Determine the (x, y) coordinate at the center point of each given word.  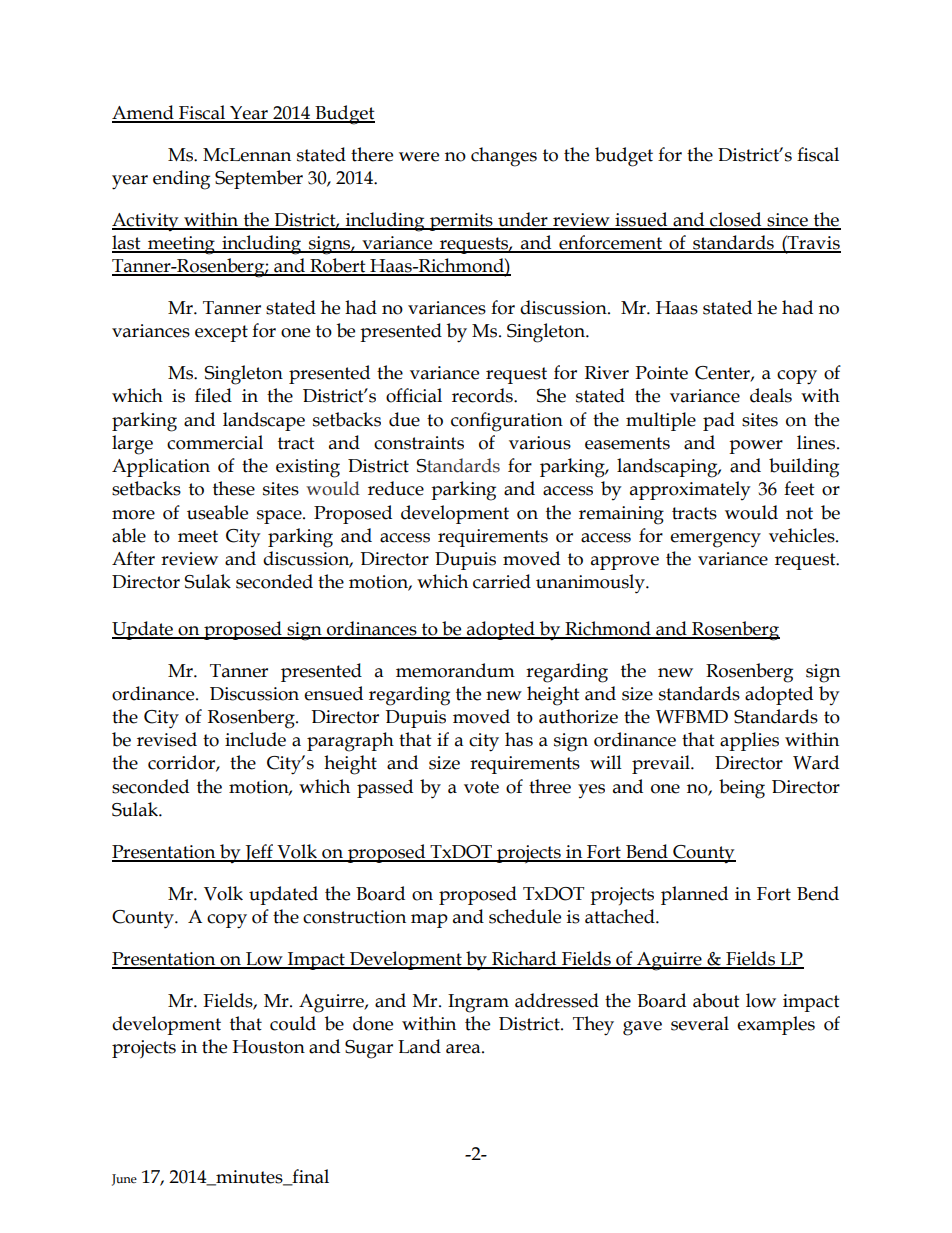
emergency (715, 540)
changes (504, 157)
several (700, 1023)
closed (736, 220)
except (221, 333)
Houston (268, 1047)
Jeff (259, 853)
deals (771, 395)
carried (502, 581)
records (483, 395)
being (742, 789)
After (133, 558)
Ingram (478, 1003)
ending (181, 180)
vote (481, 787)
